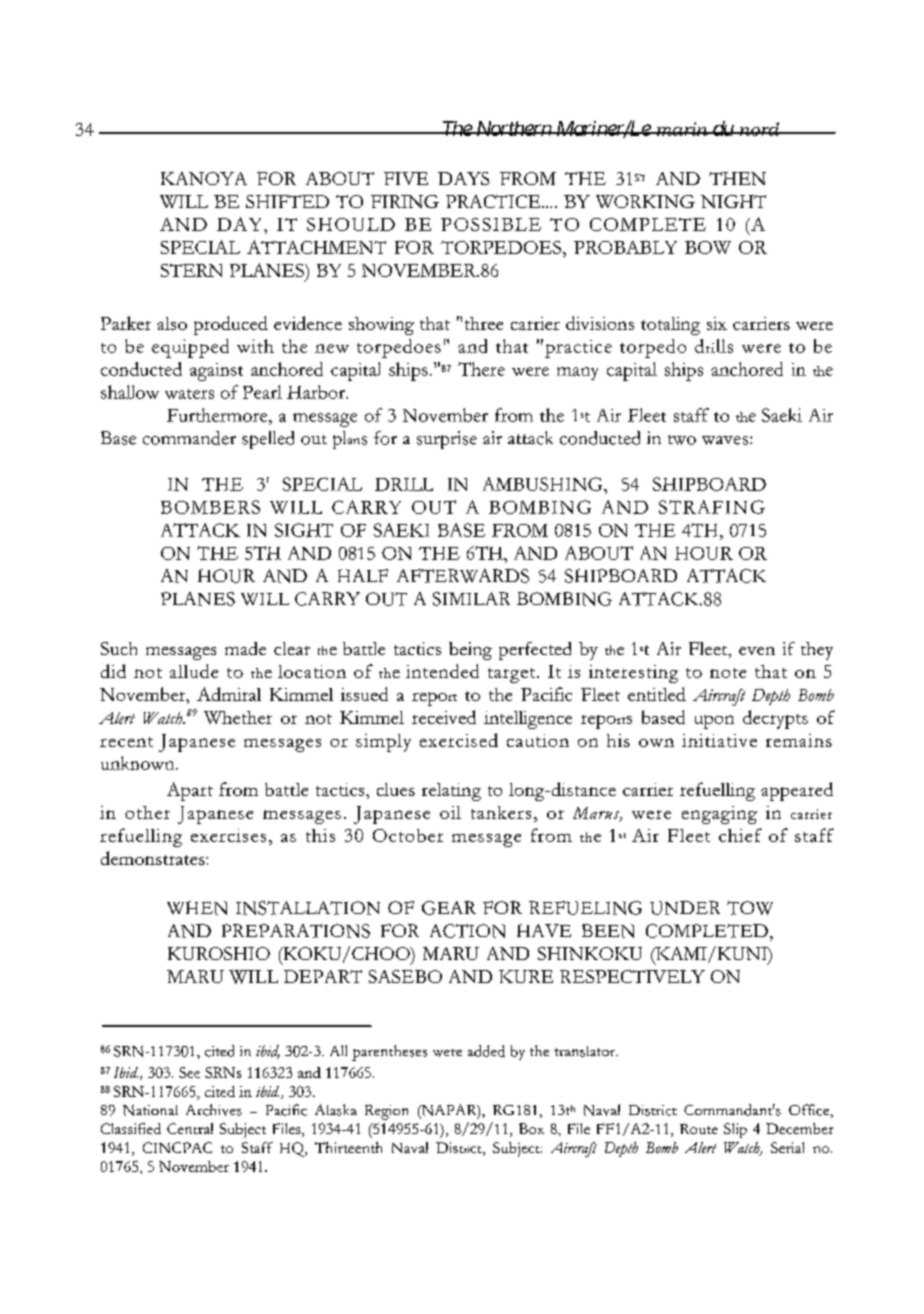 The width and height of the screenshot is (924, 1314). I want to click on engaging, so click(719, 815).
